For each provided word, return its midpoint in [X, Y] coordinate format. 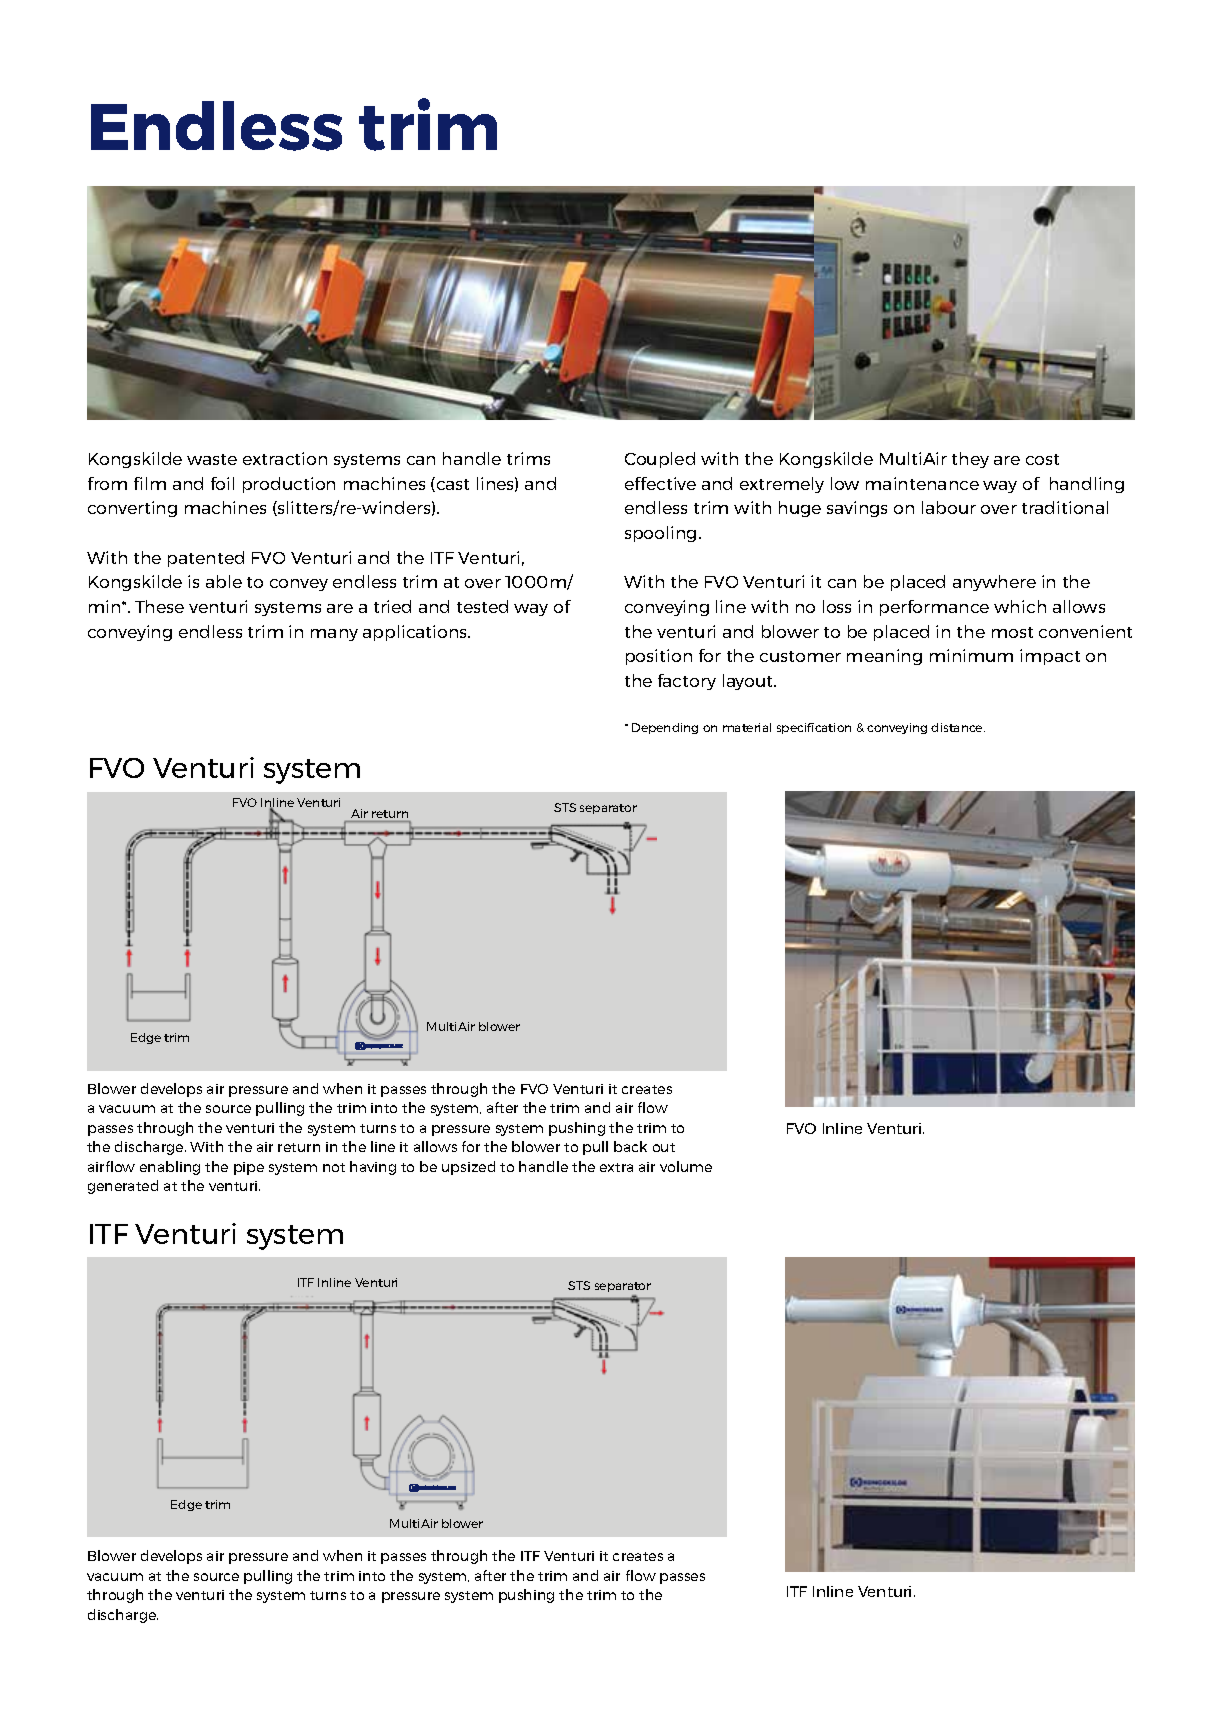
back [630, 1146]
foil [222, 483]
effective [660, 483]
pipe [249, 1168]
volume [686, 1166]
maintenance [922, 483]
